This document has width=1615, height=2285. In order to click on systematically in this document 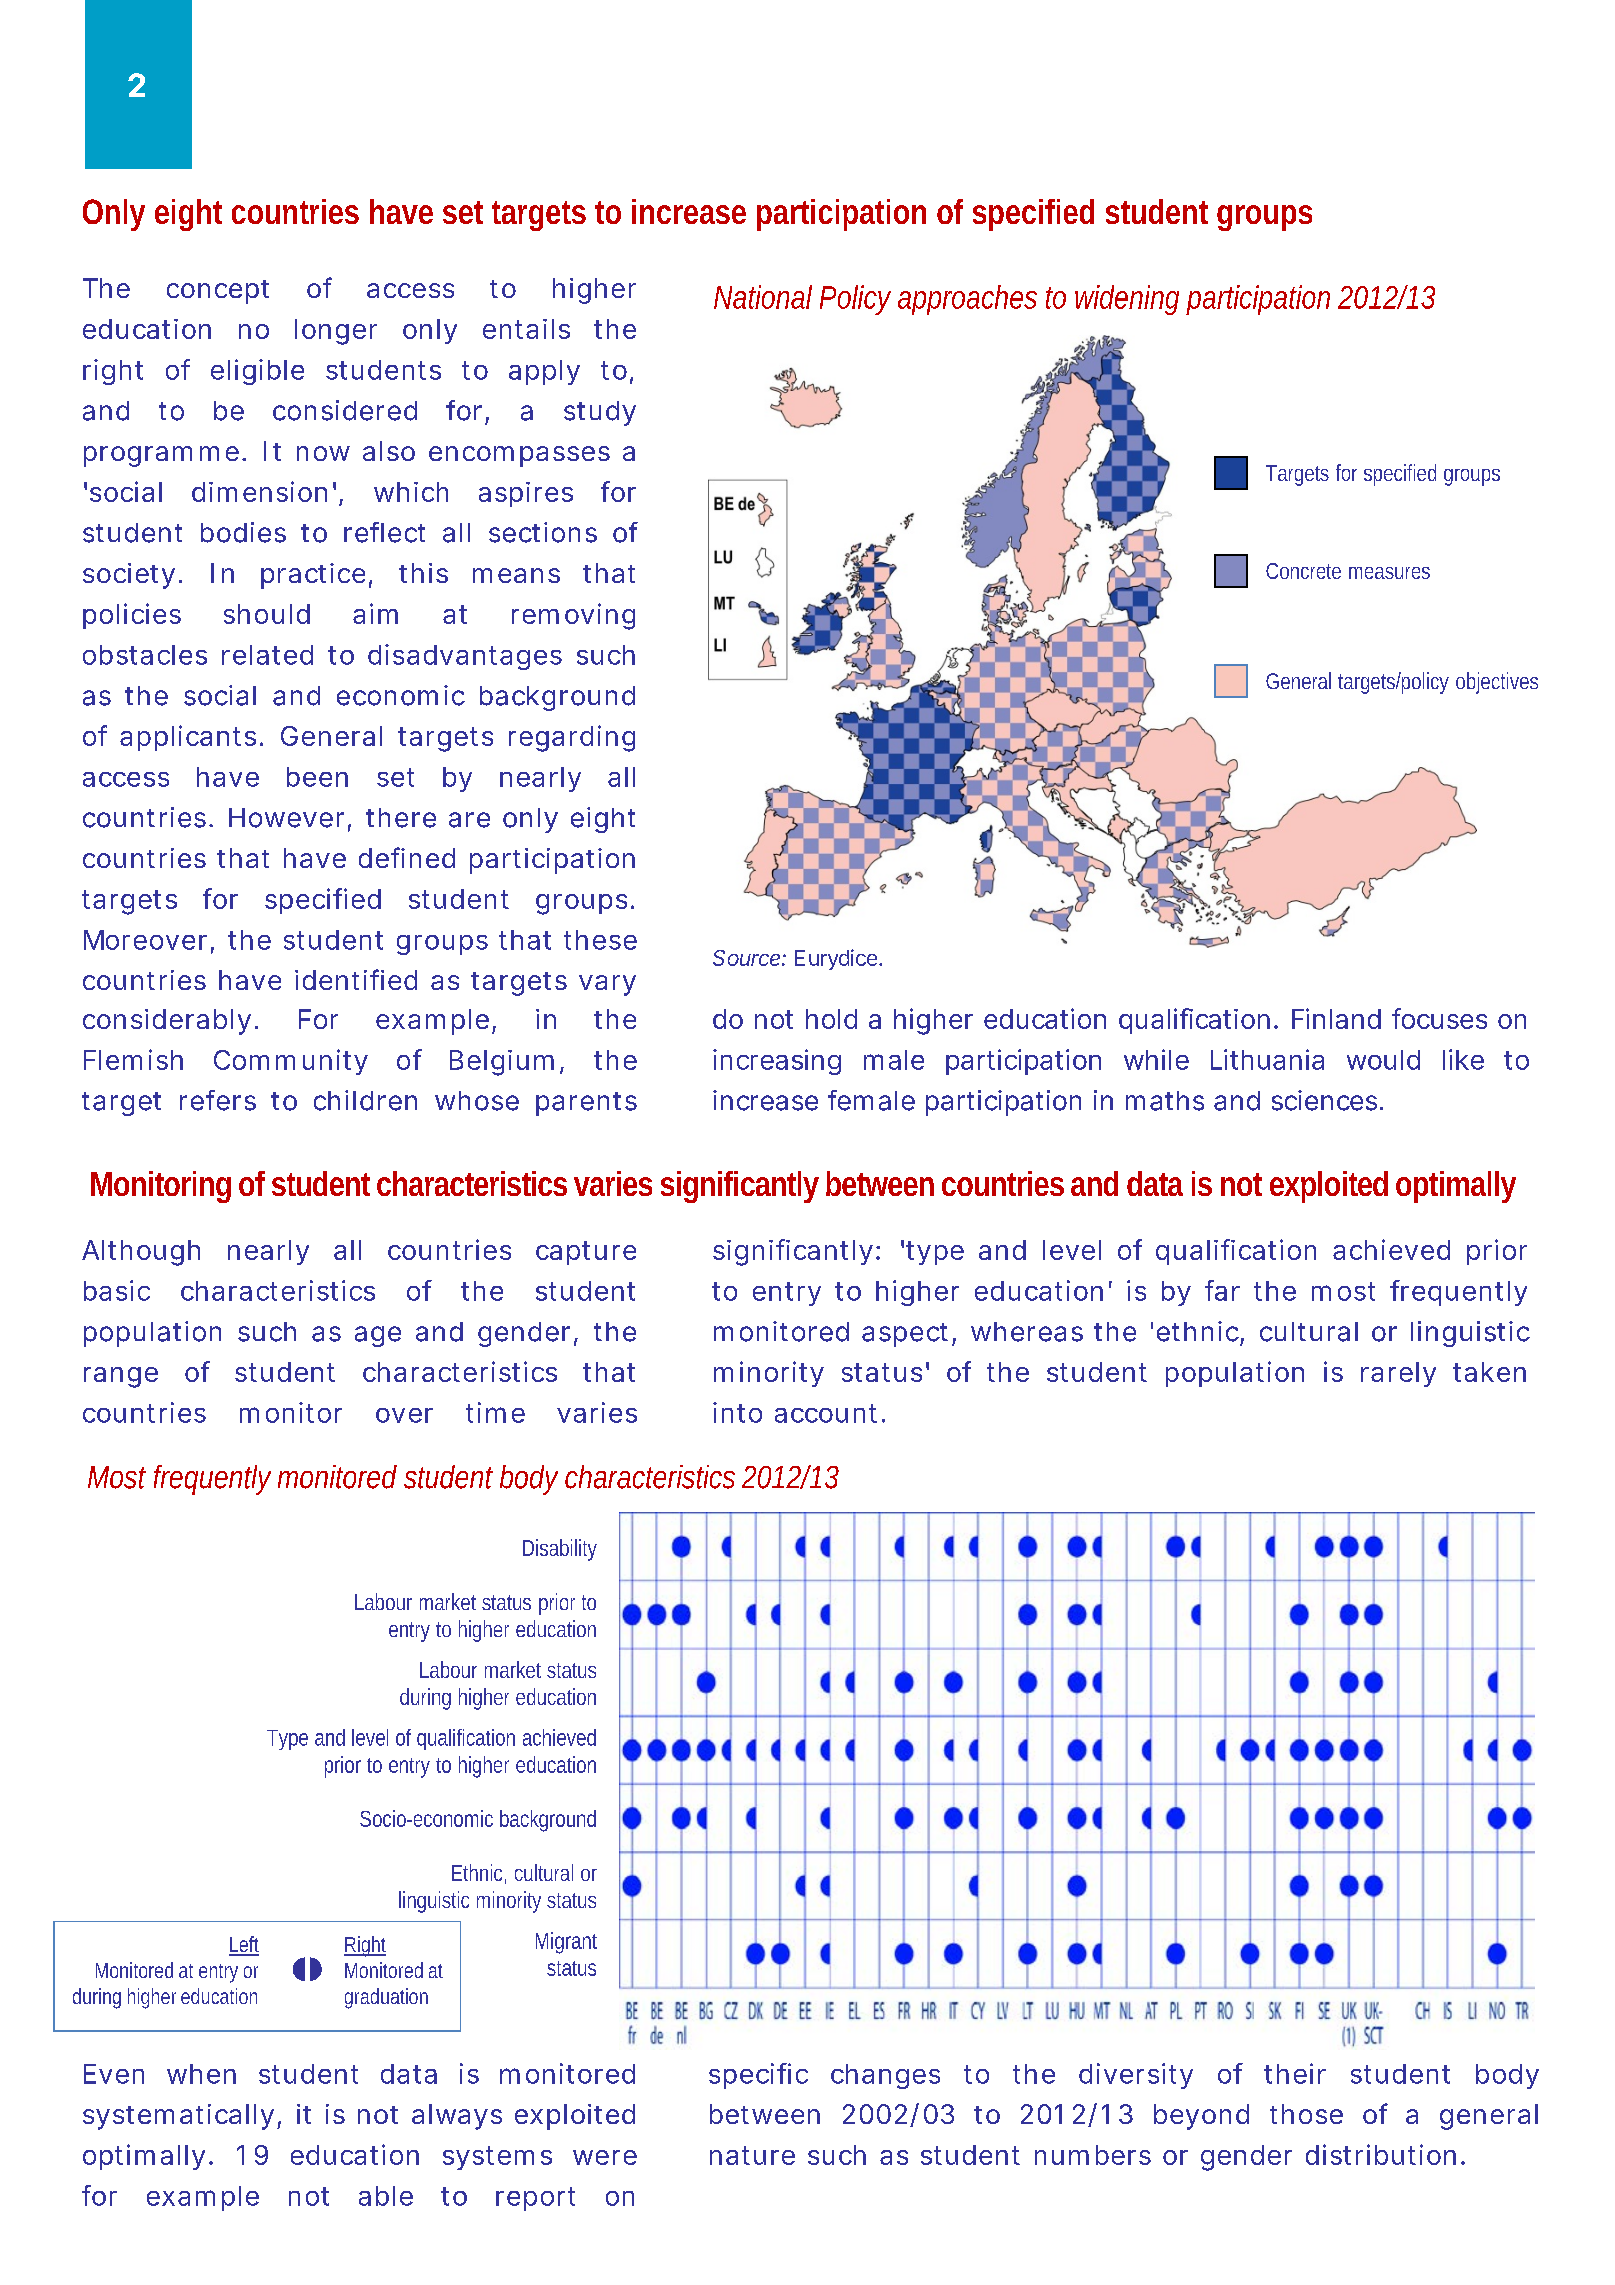, I will do `click(178, 2117)`.
